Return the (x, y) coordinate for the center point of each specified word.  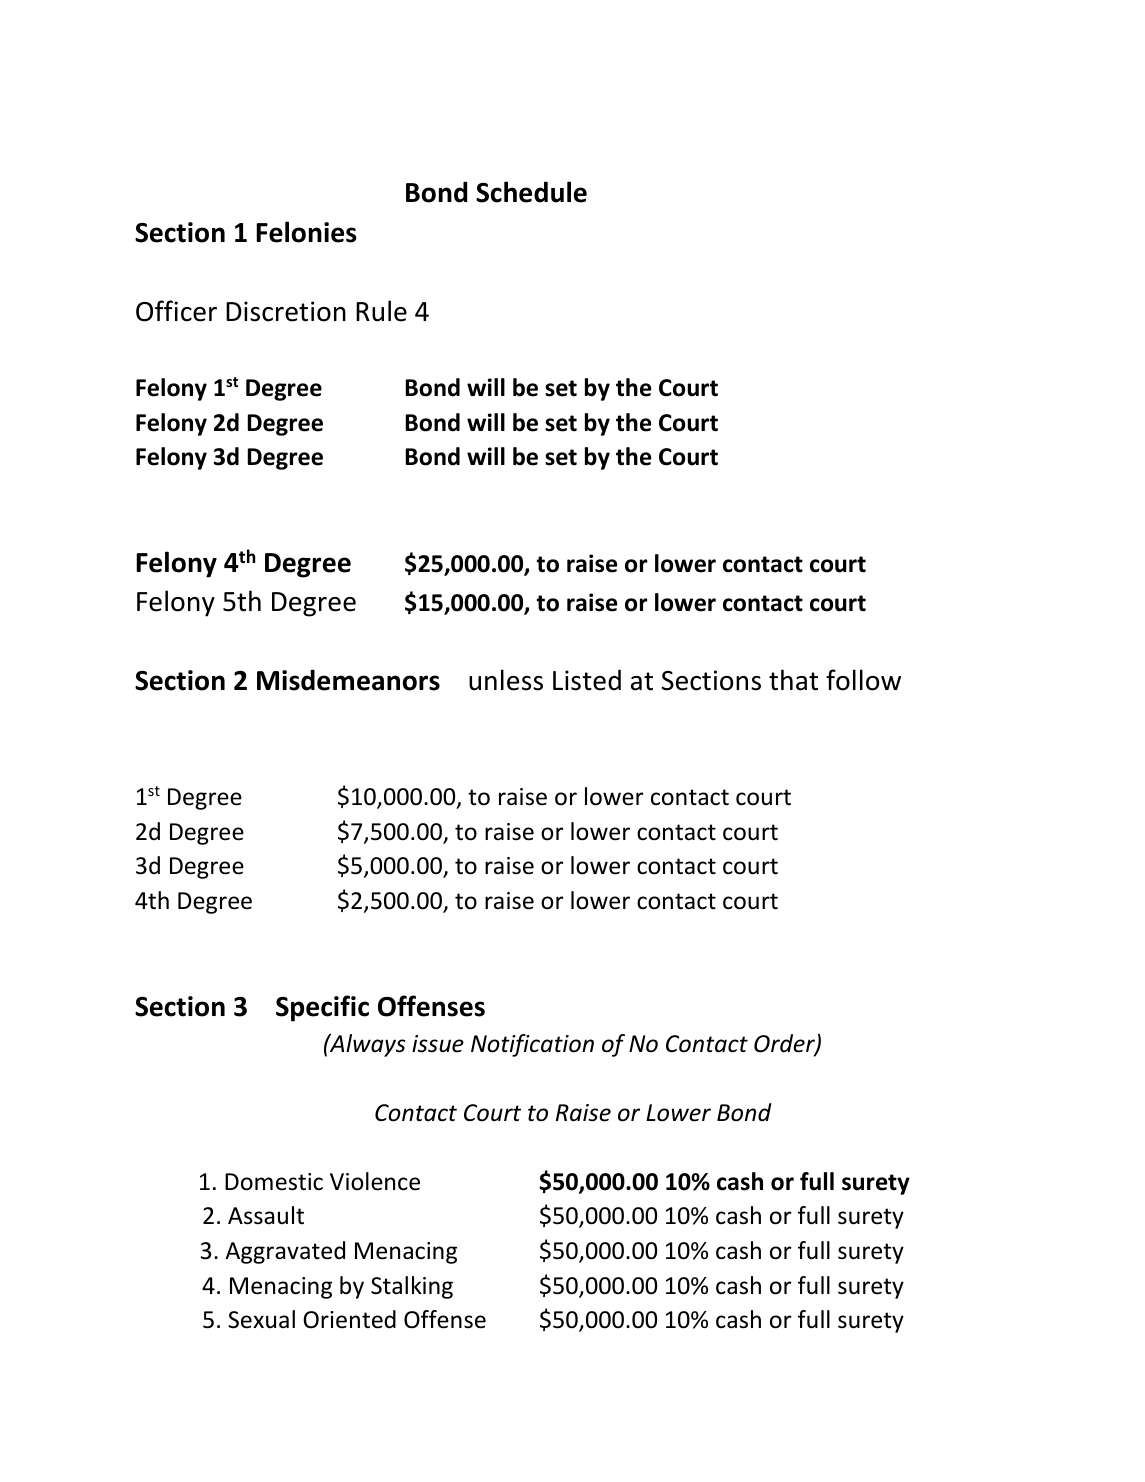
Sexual (261, 1319)
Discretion (286, 311)
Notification (532, 1045)
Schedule (531, 192)
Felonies (306, 232)
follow (863, 680)
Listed (587, 680)
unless (506, 680)
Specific (322, 1008)
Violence (375, 1181)
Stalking (412, 1287)
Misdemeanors (348, 680)
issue (438, 1044)
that (793, 680)
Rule (381, 311)
